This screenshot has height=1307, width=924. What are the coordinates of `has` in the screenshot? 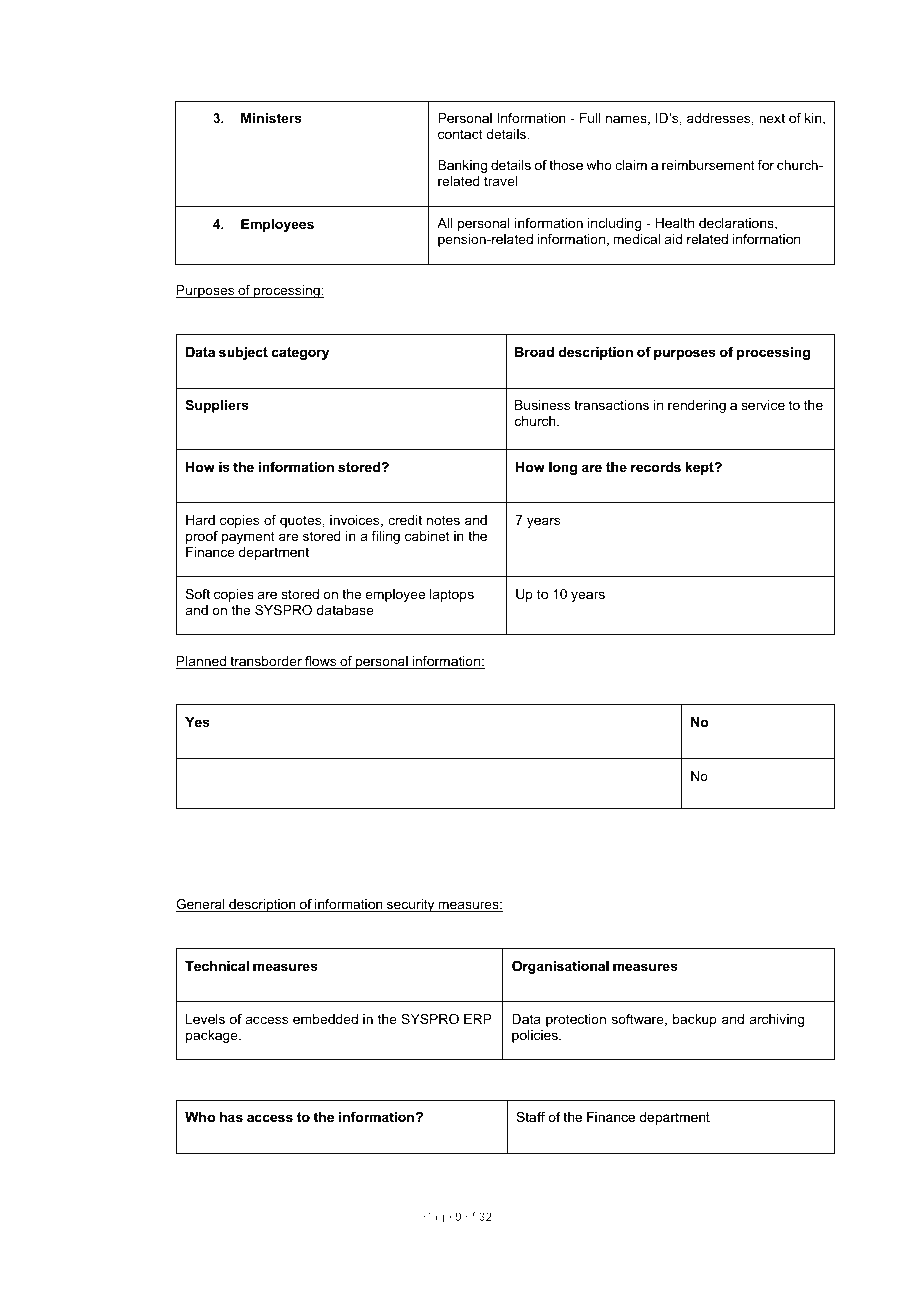 It's located at (231, 1117).
